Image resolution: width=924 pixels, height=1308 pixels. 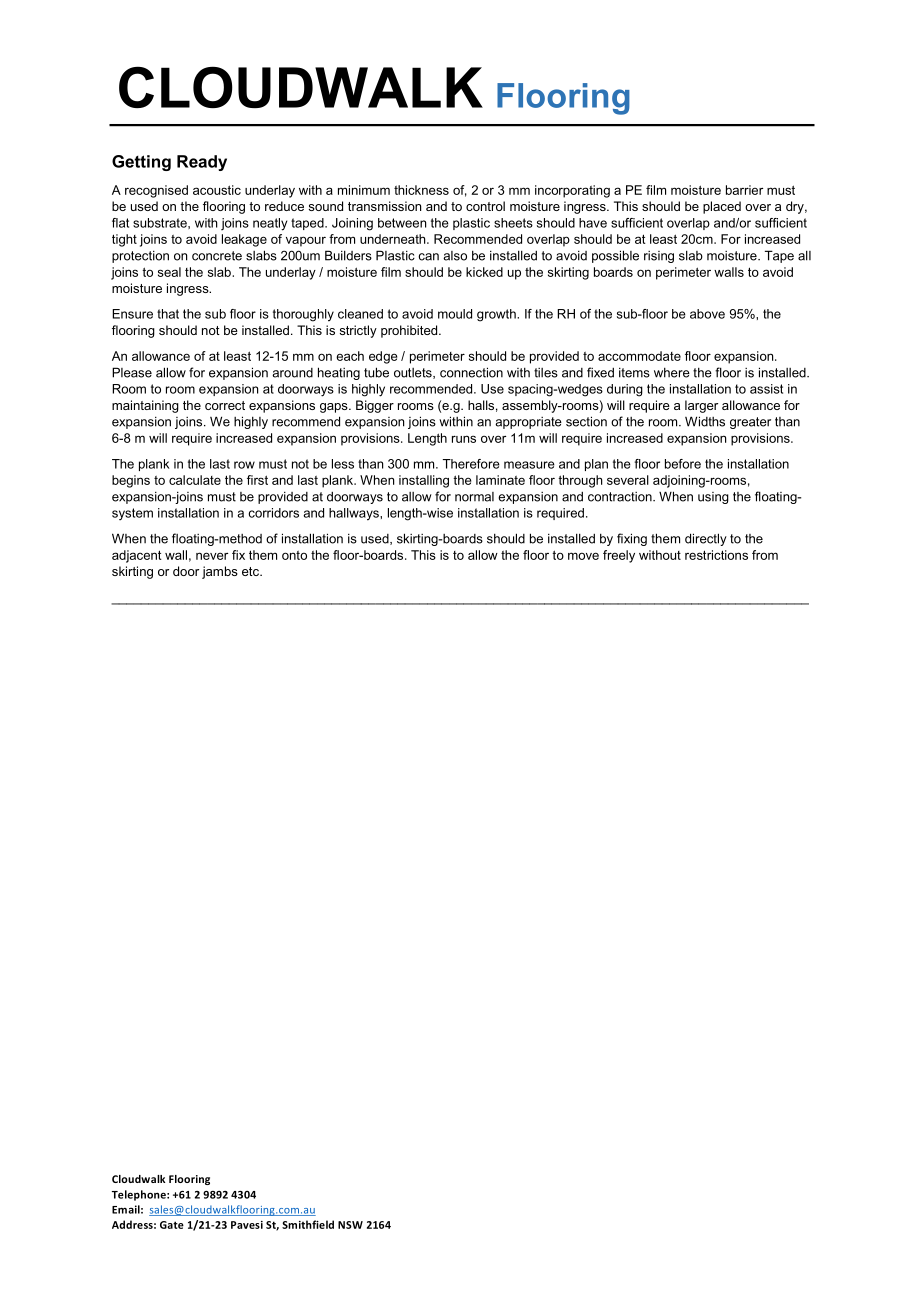 I want to click on thickness, so click(x=421, y=190).
